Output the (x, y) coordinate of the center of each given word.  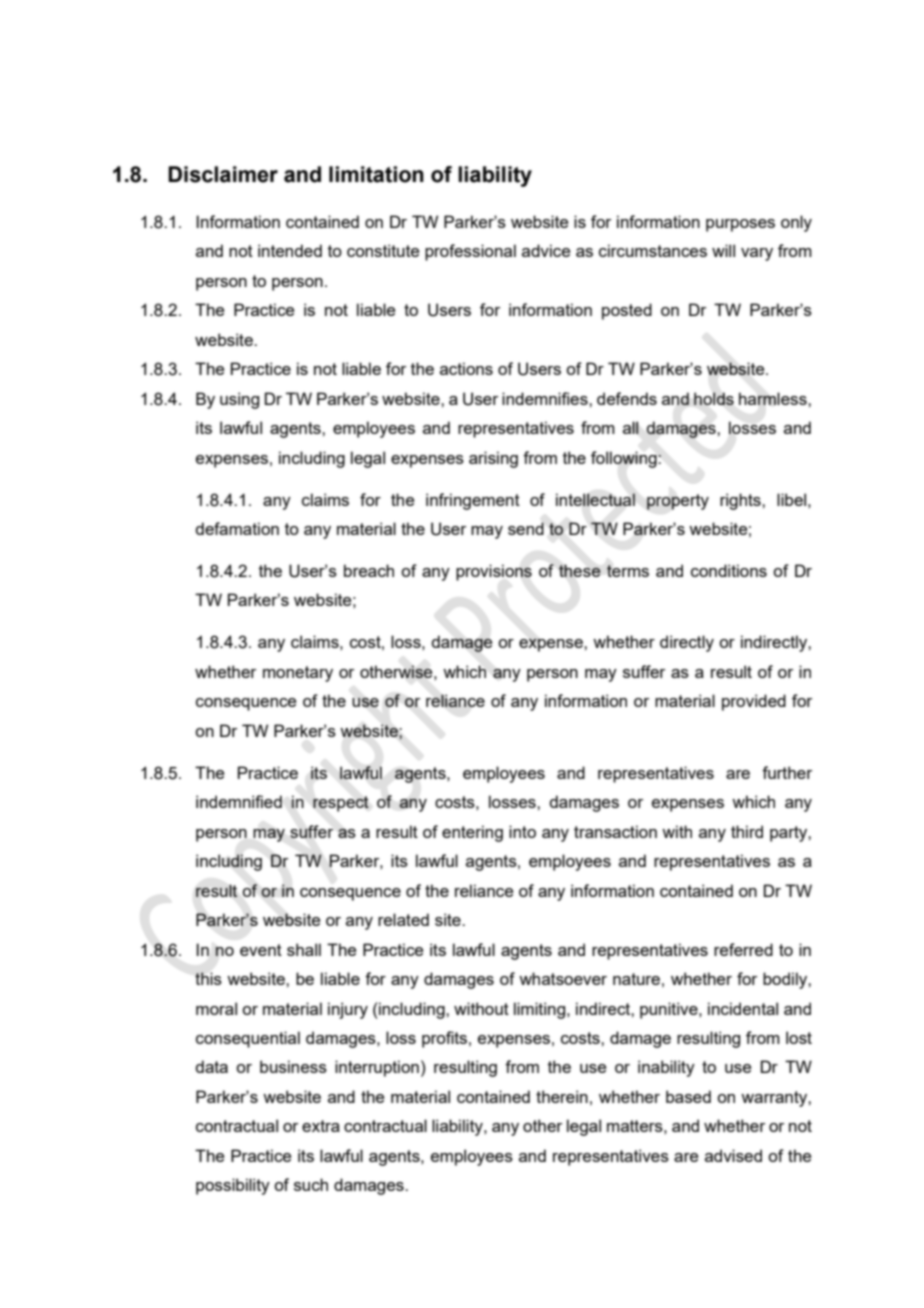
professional (470, 252)
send (526, 528)
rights (741, 501)
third (747, 831)
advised (733, 1155)
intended (290, 250)
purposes (740, 225)
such (311, 1184)
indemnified (239, 801)
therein (562, 1096)
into (522, 831)
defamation (237, 528)
